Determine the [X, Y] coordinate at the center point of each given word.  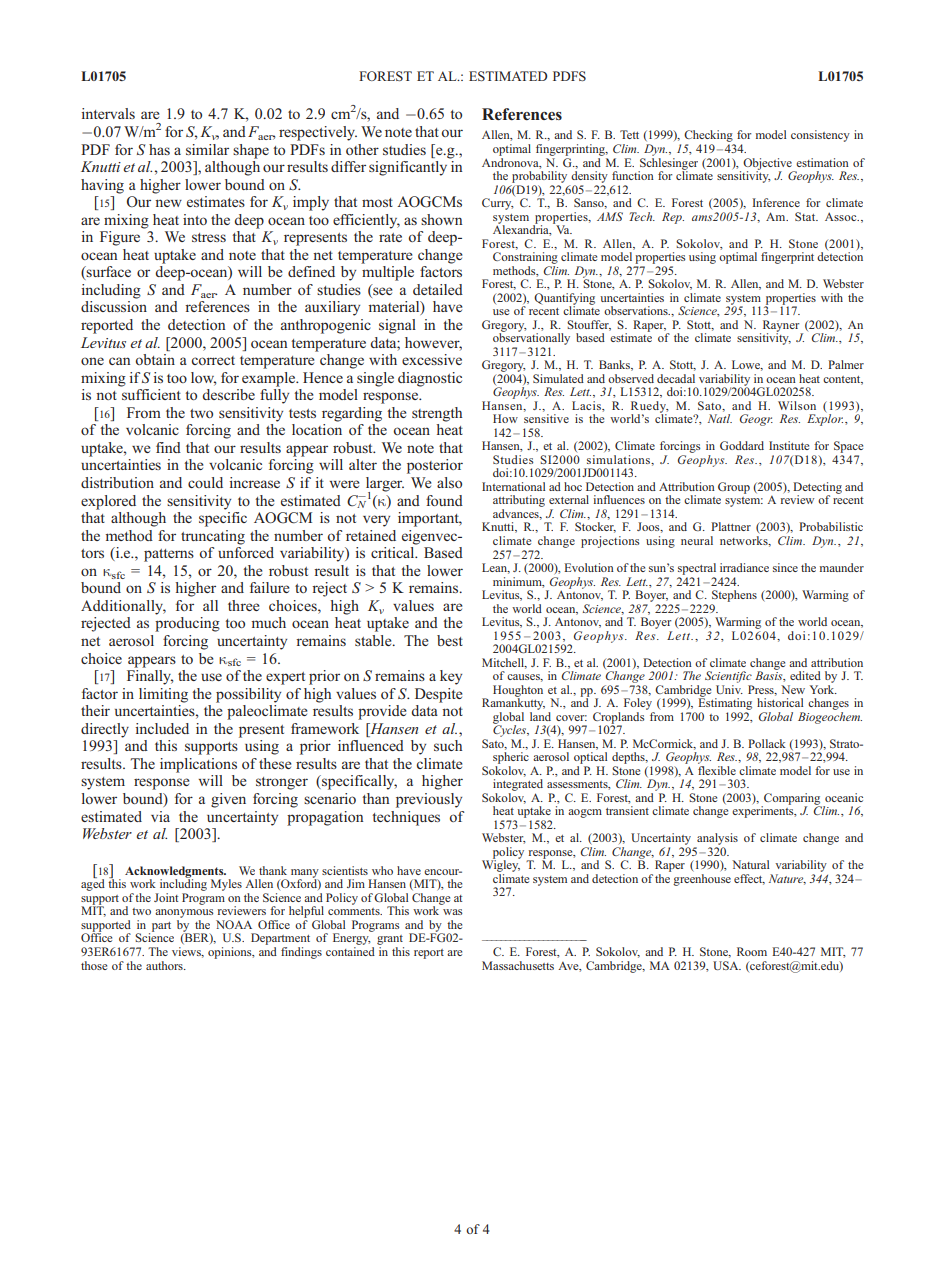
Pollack [767, 743]
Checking [709, 137]
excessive [432, 359]
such [448, 745]
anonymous [184, 915]
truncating [213, 537]
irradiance [744, 567]
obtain [155, 359]
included [162, 728]
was [453, 912]
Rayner [781, 327]
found [444, 500]
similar [207, 149]
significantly [408, 168]
